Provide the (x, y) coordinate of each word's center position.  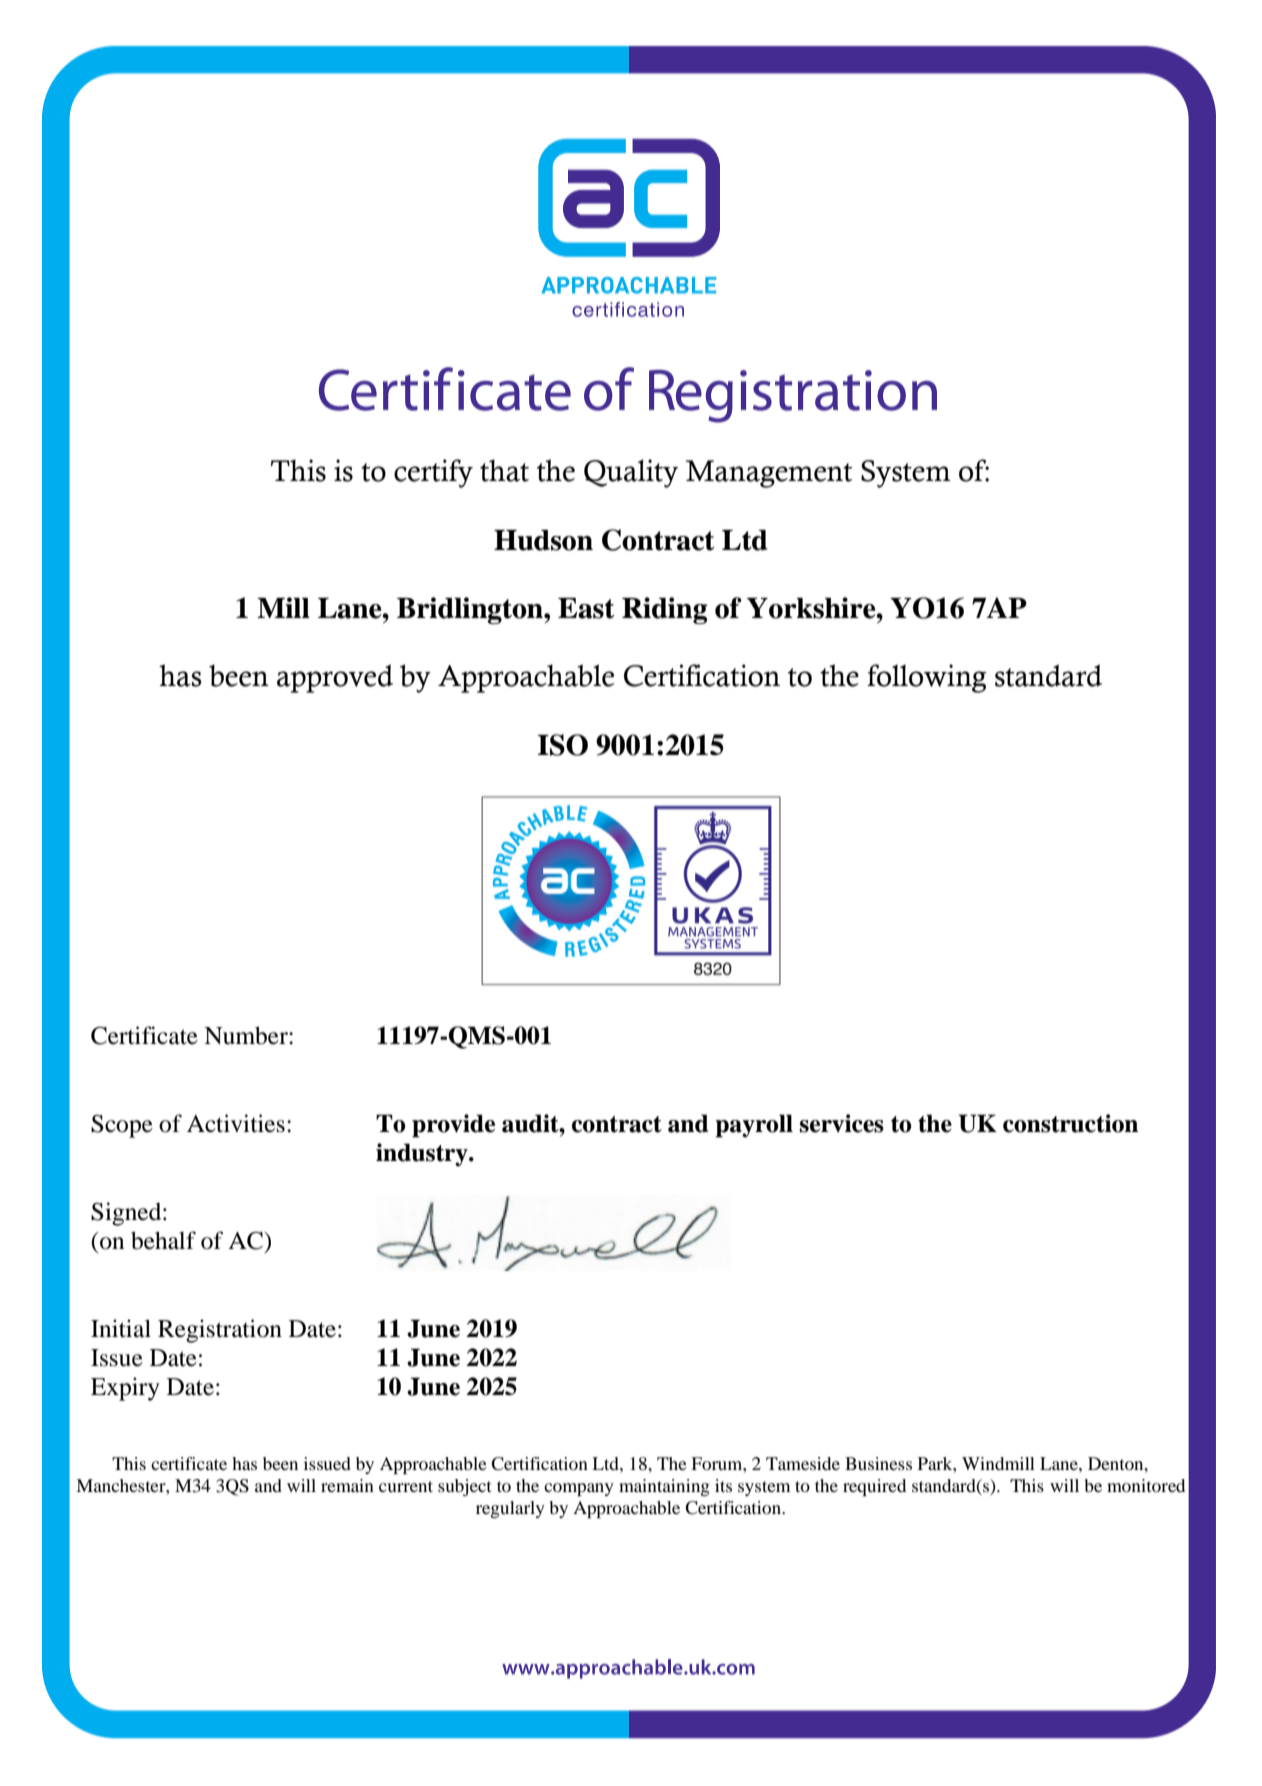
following (926, 678)
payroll (754, 1126)
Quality (631, 473)
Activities (236, 1123)
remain (347, 1485)
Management (769, 474)
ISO (562, 745)
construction (1070, 1123)
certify (433, 473)
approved (335, 678)
